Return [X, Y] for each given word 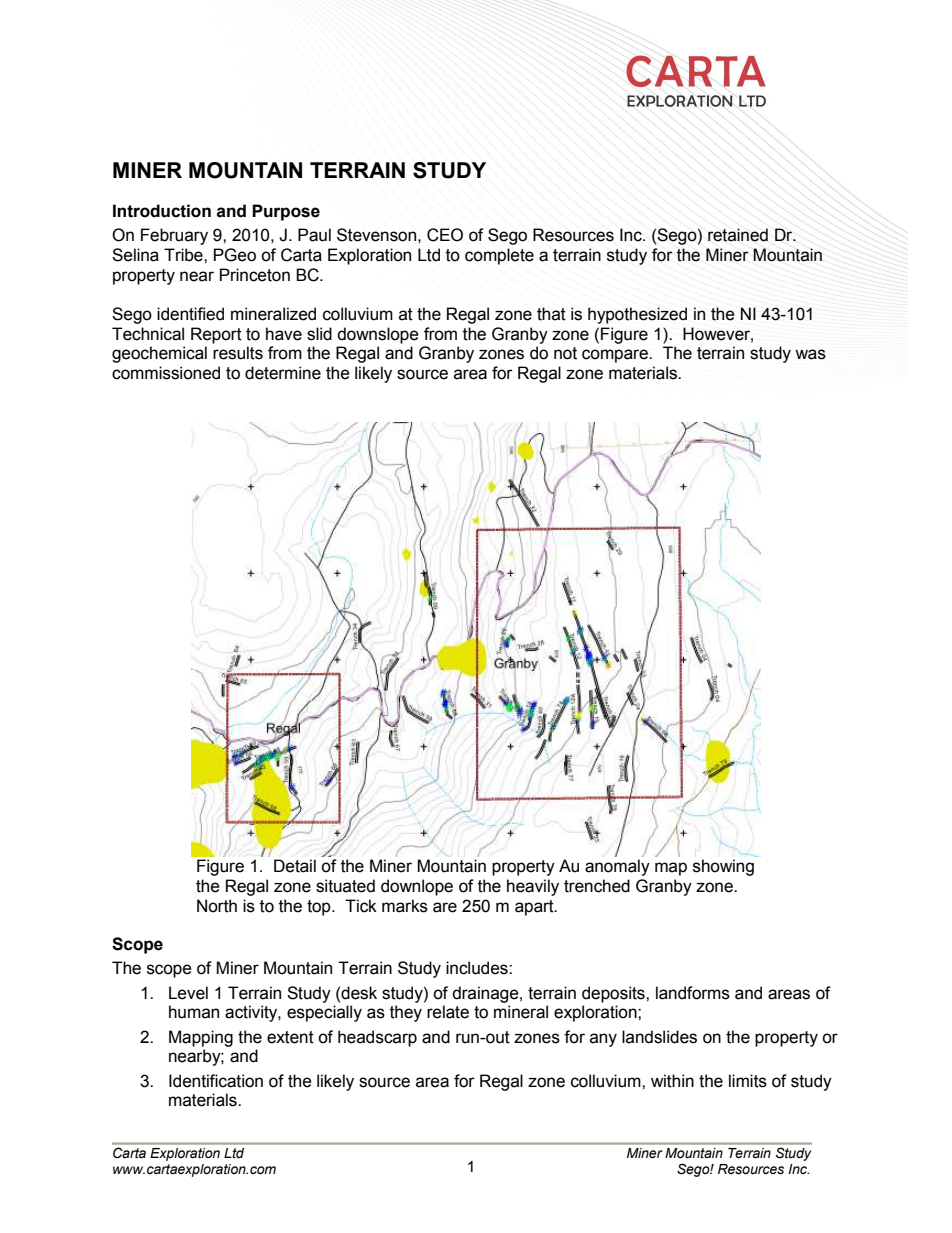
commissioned [166, 373]
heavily [533, 887]
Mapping [201, 1038]
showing [723, 867]
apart [535, 908]
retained [738, 235]
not [565, 353]
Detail [295, 866]
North [217, 906]
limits [748, 1081]
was [810, 354]
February [174, 236]
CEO [445, 235]
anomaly [617, 867]
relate [448, 1012]
